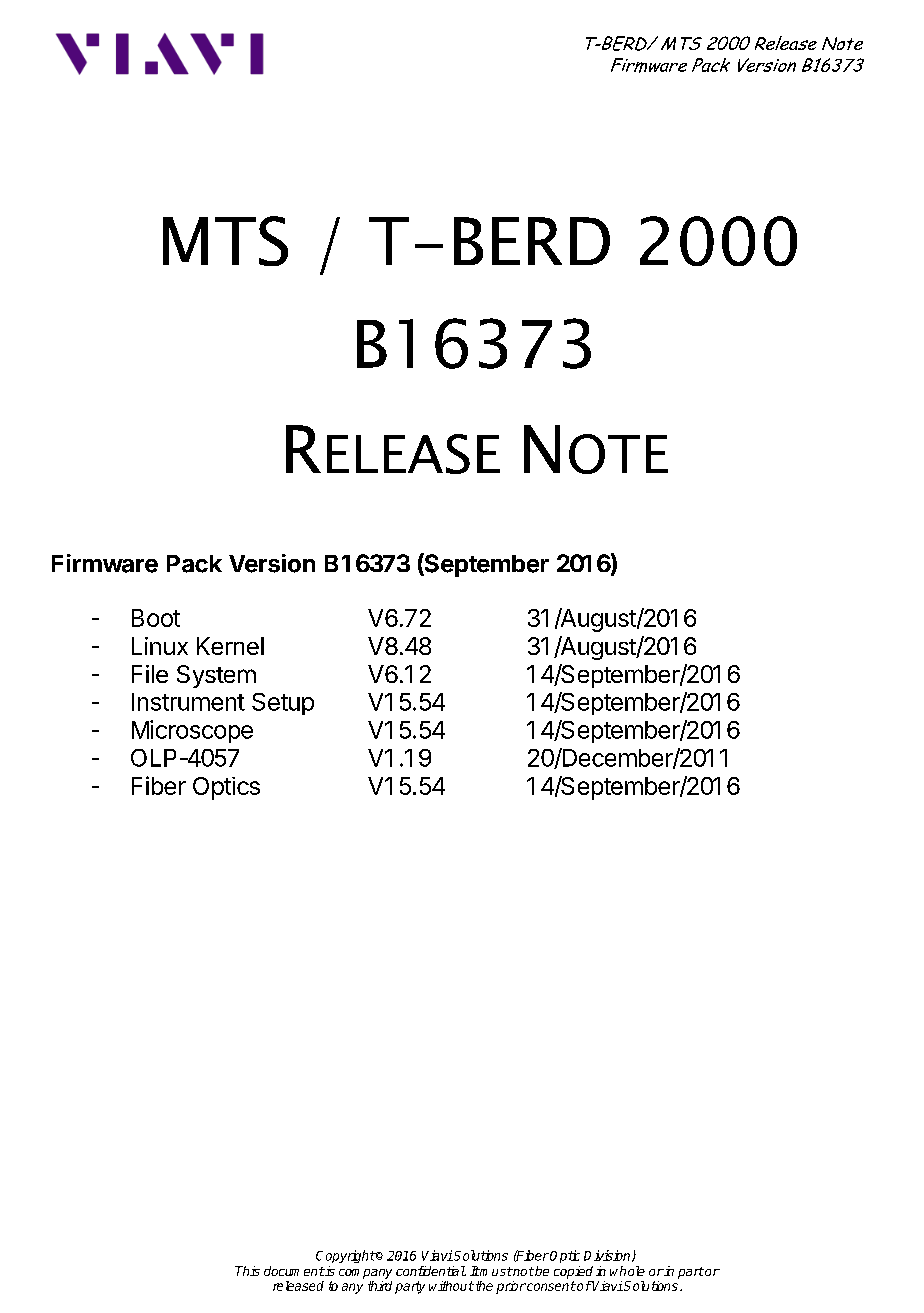 This screenshot has width=924, height=1313. Describe the element at coordinates (160, 646) in the screenshot. I see `Linux` at that location.
